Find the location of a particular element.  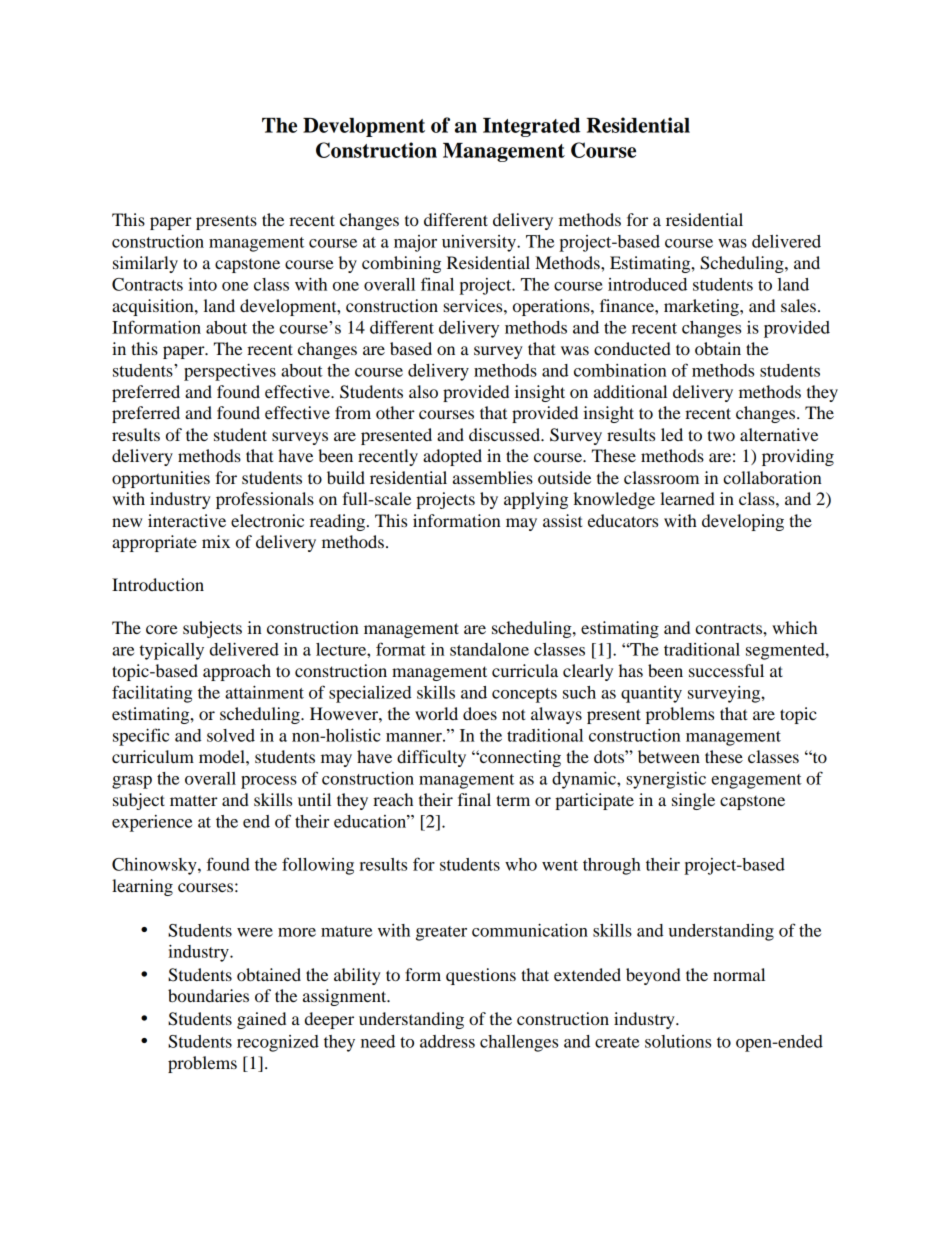

similarly is located at coordinates (145, 264).
